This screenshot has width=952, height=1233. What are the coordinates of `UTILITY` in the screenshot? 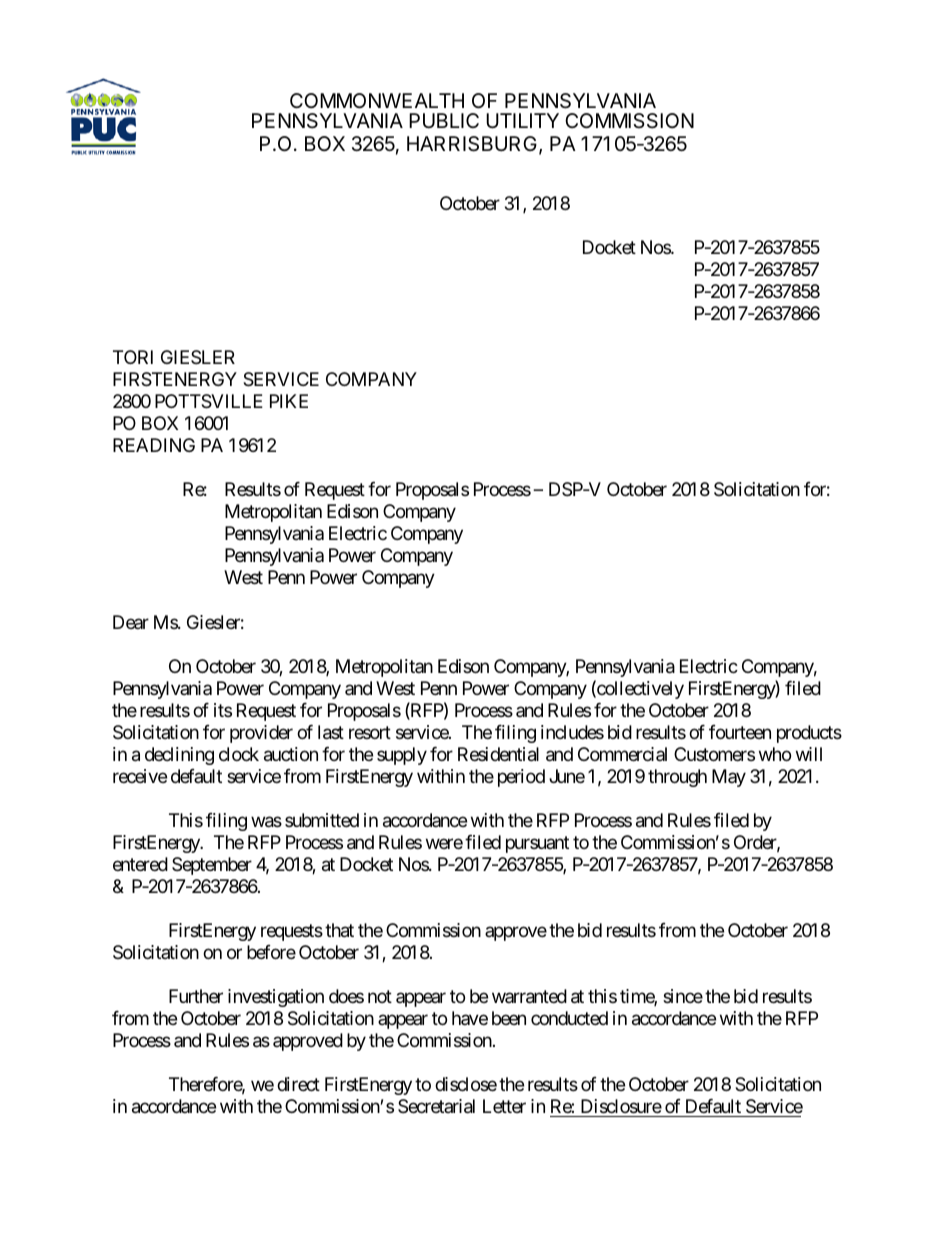 It's located at (522, 121).
